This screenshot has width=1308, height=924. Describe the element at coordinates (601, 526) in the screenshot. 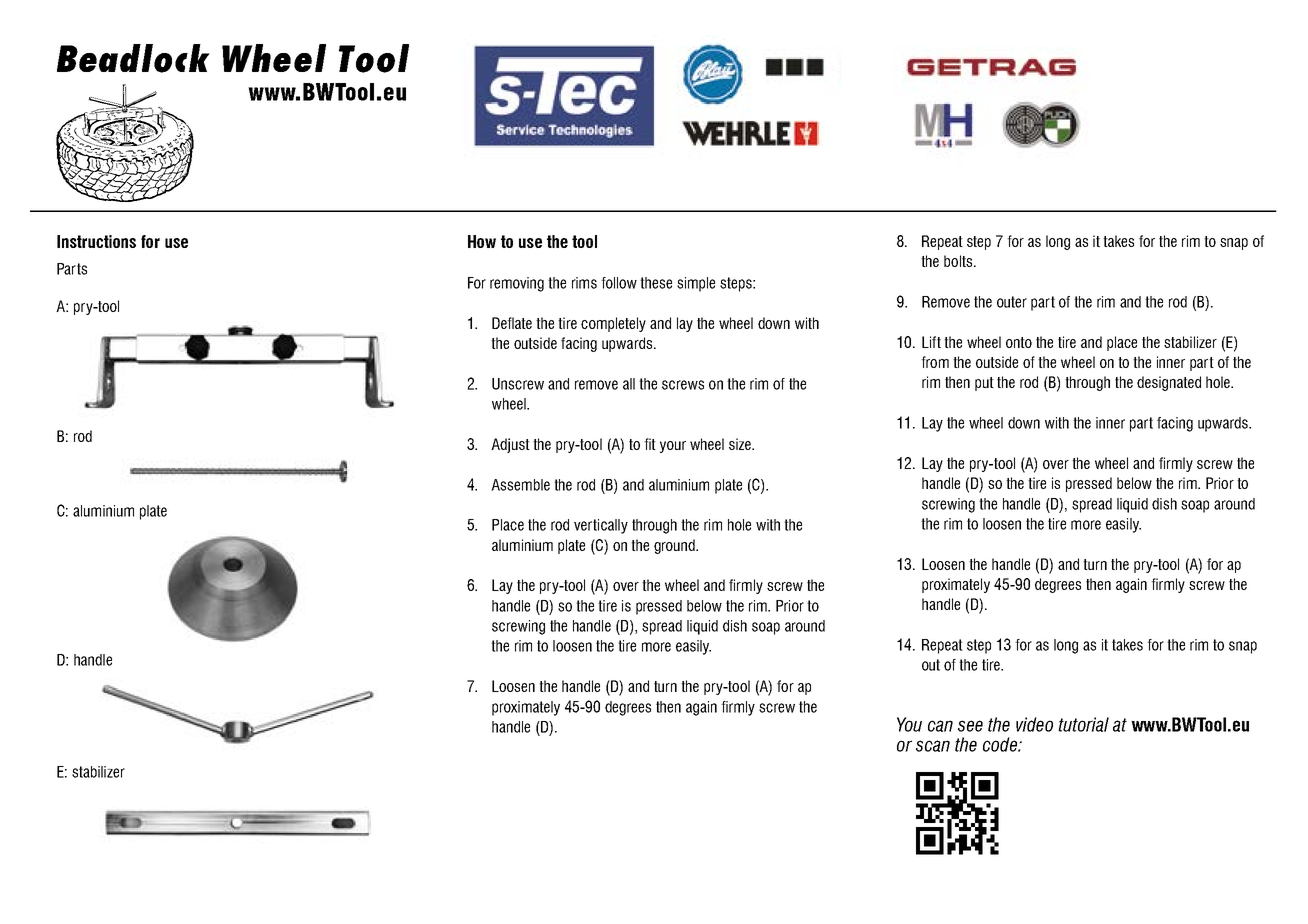

I see `vertically` at that location.
